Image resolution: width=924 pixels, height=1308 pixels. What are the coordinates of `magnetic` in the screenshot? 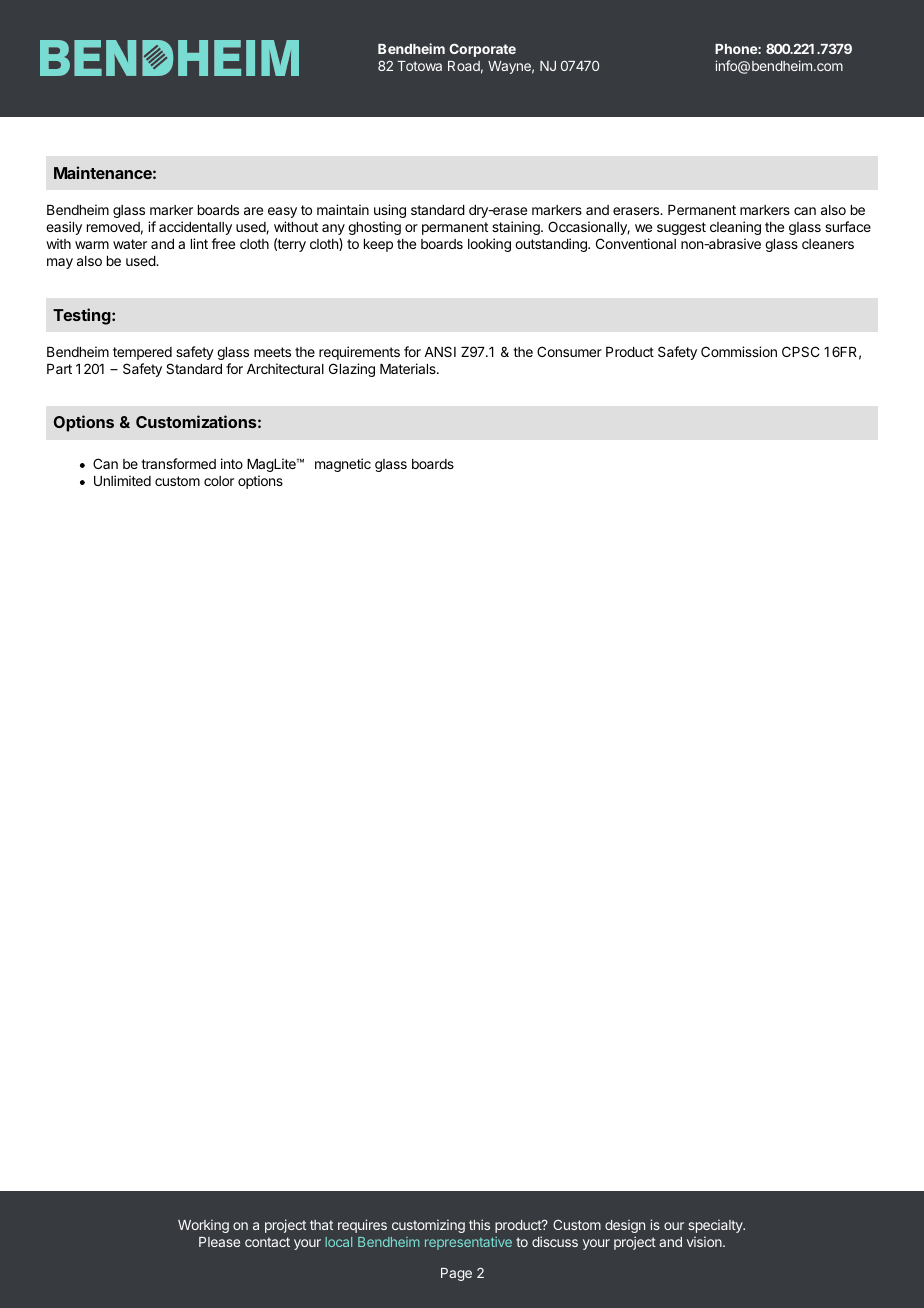 It's located at (343, 465).
